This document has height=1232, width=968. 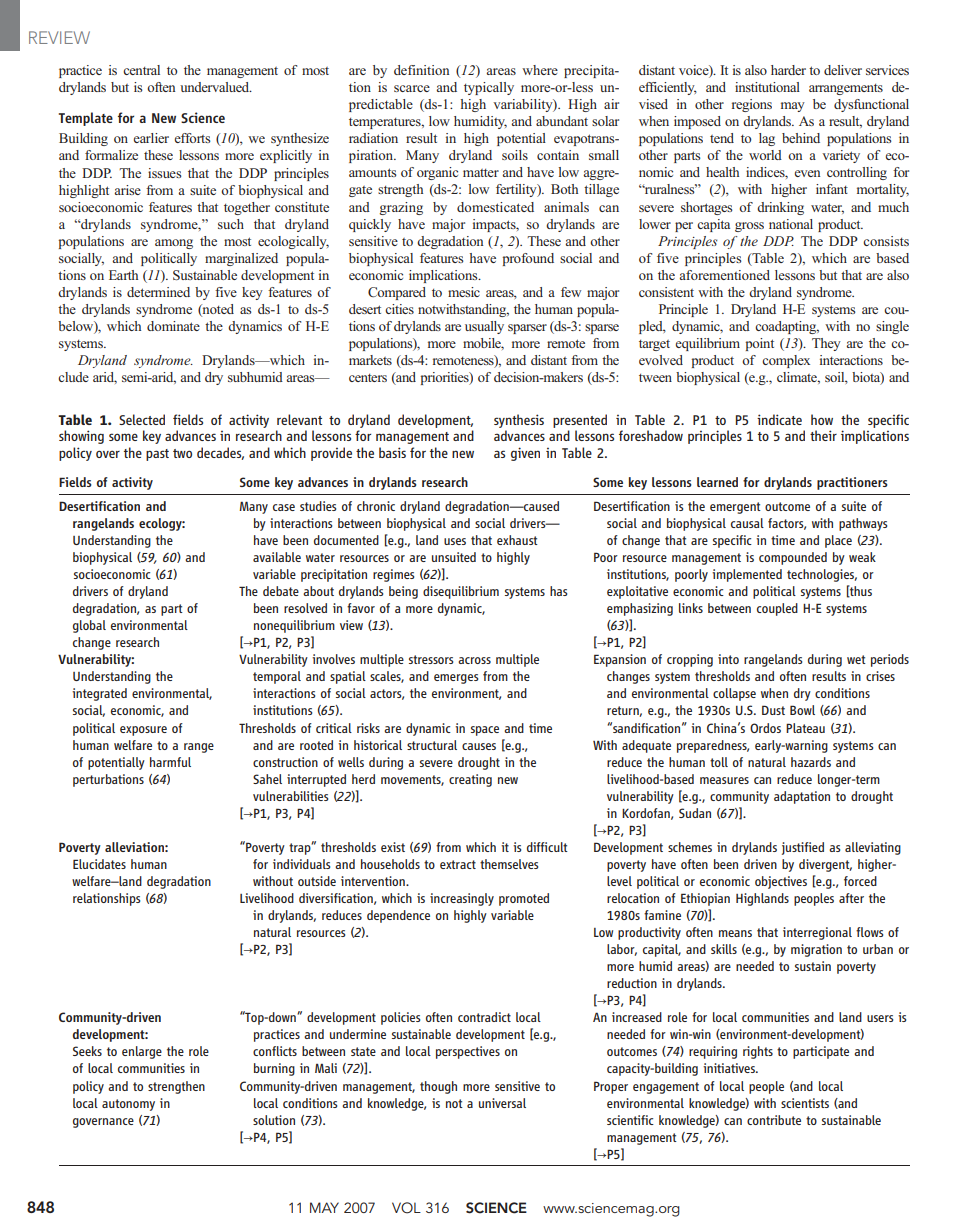 What do you see at coordinates (779, 419) in the document?
I see `indicate` at bounding box center [779, 419].
